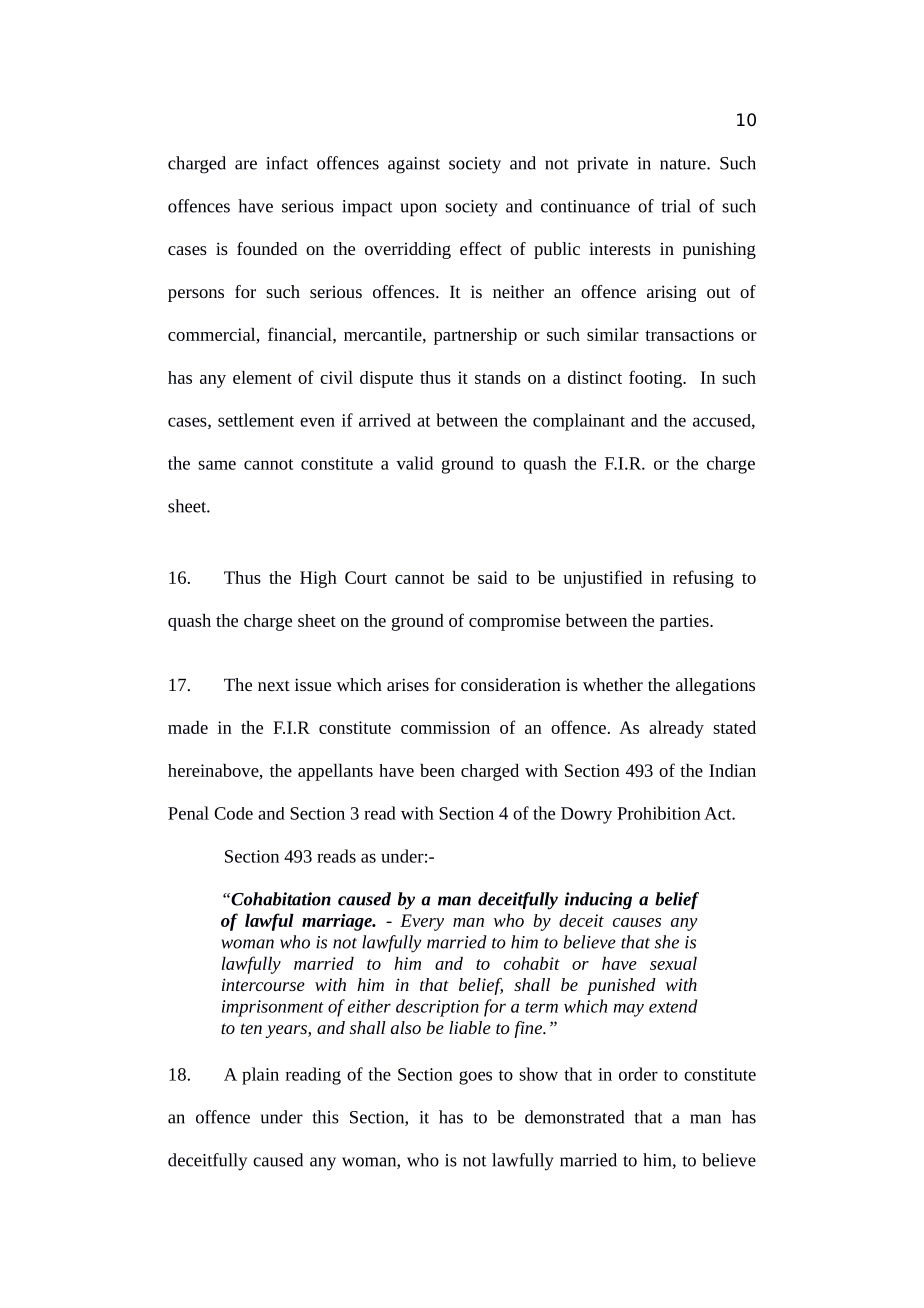  I want to click on next, so click(274, 685).
